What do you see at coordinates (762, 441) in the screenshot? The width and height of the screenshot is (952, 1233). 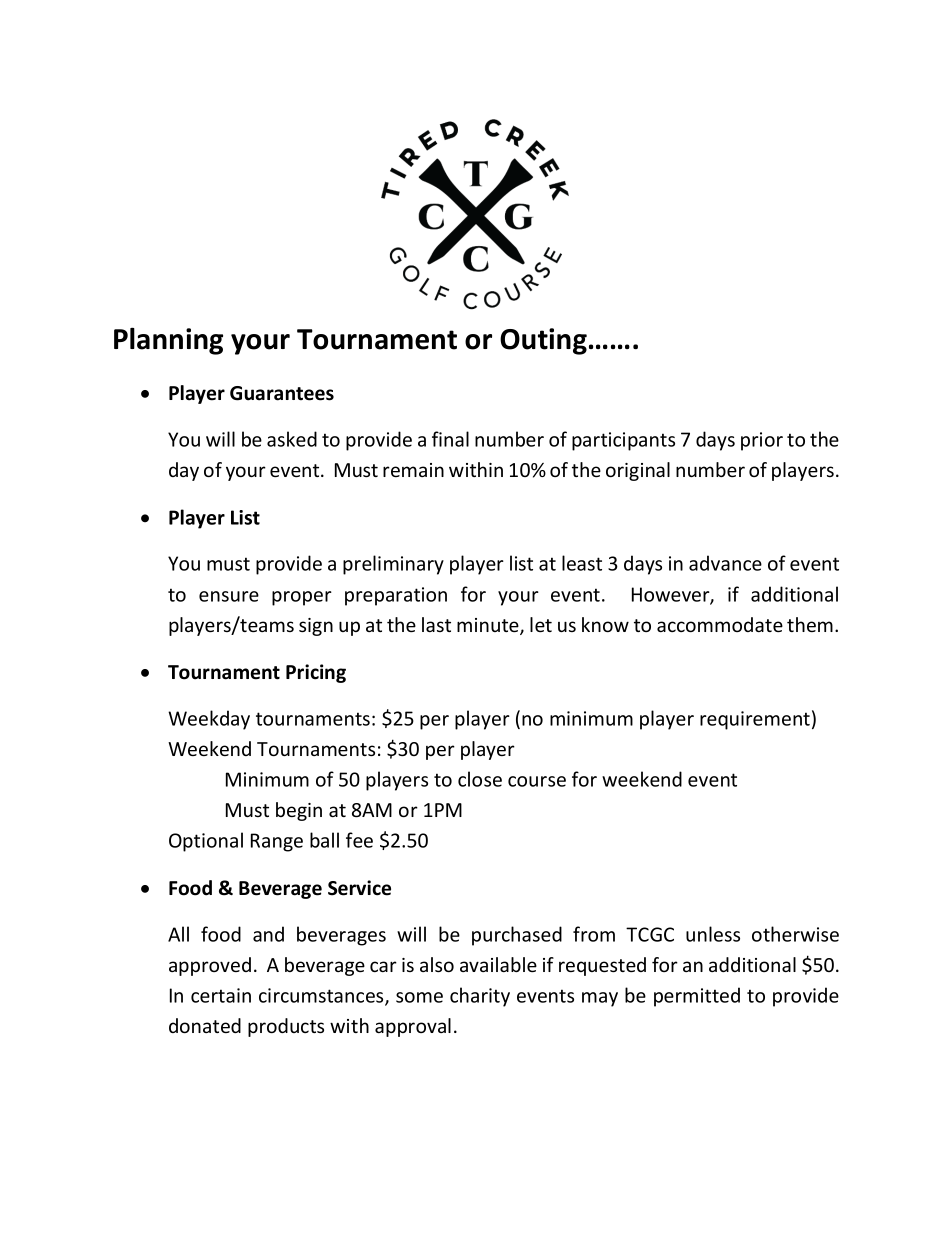 I see `prior` at bounding box center [762, 441].
